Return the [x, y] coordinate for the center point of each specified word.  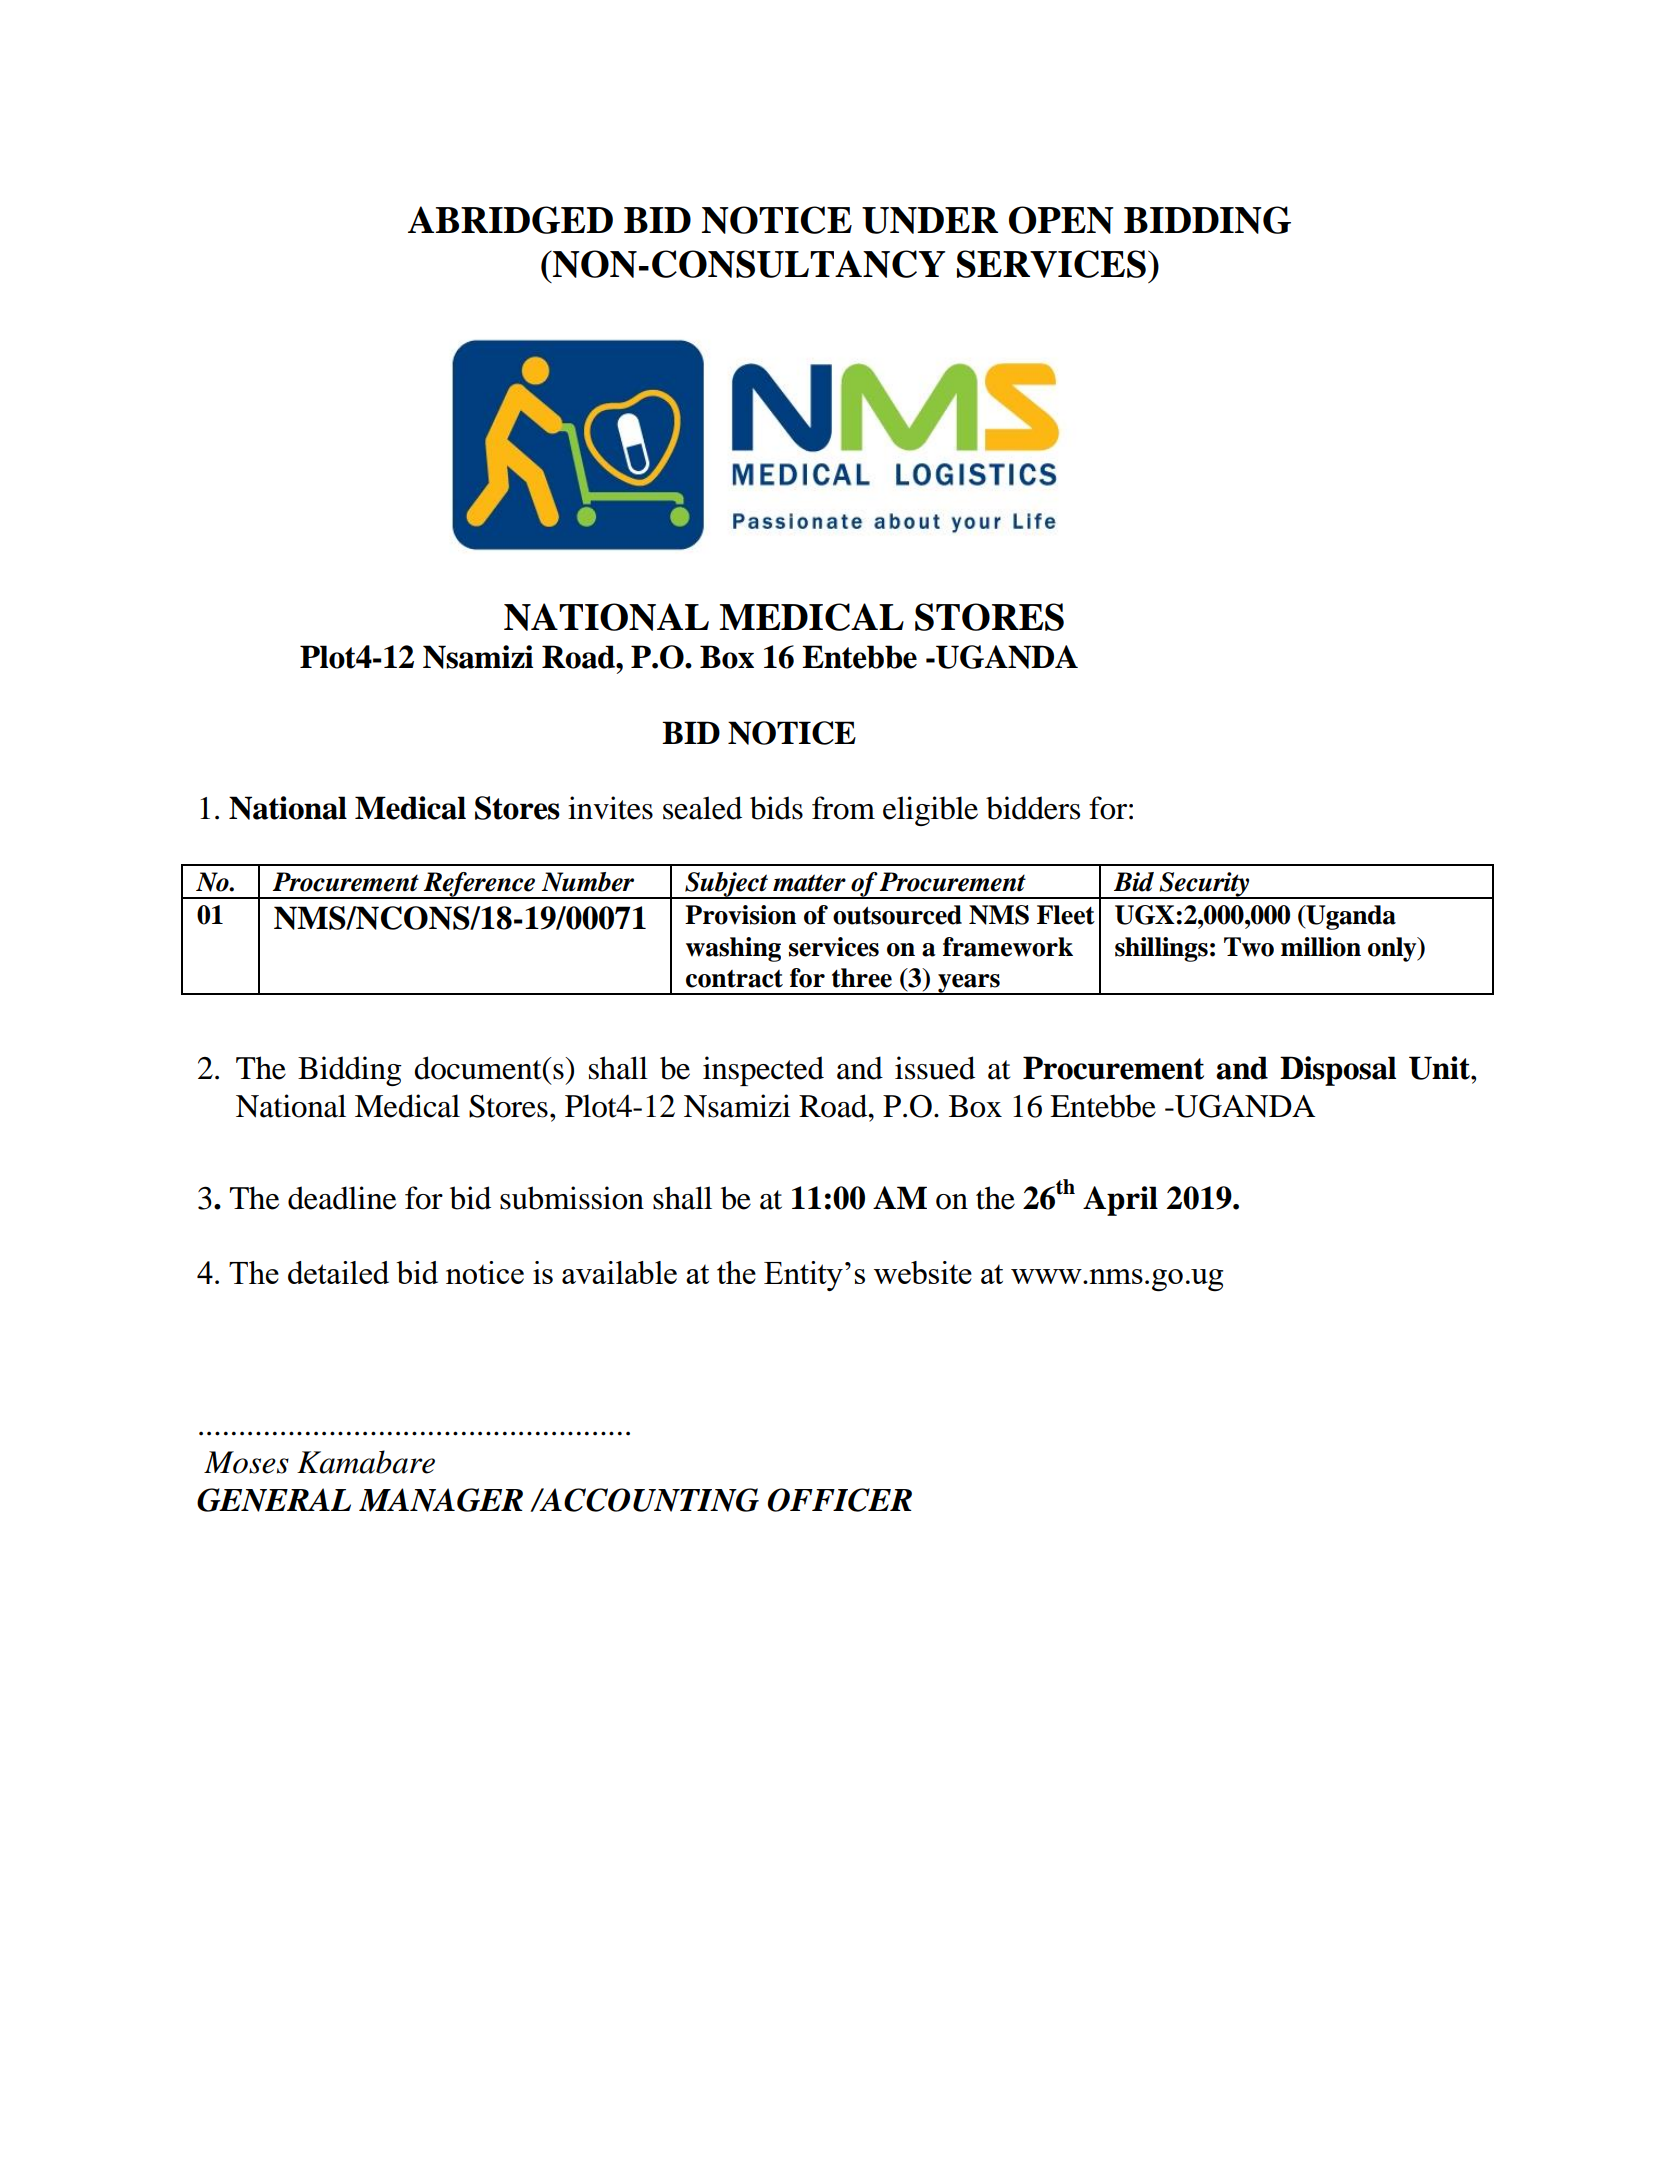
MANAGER [441, 1500]
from [843, 808]
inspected [763, 1071]
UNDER [930, 220]
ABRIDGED [510, 220]
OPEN [1061, 220]
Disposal [1338, 1071]
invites [610, 808]
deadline [342, 1198]
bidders [1033, 808]
